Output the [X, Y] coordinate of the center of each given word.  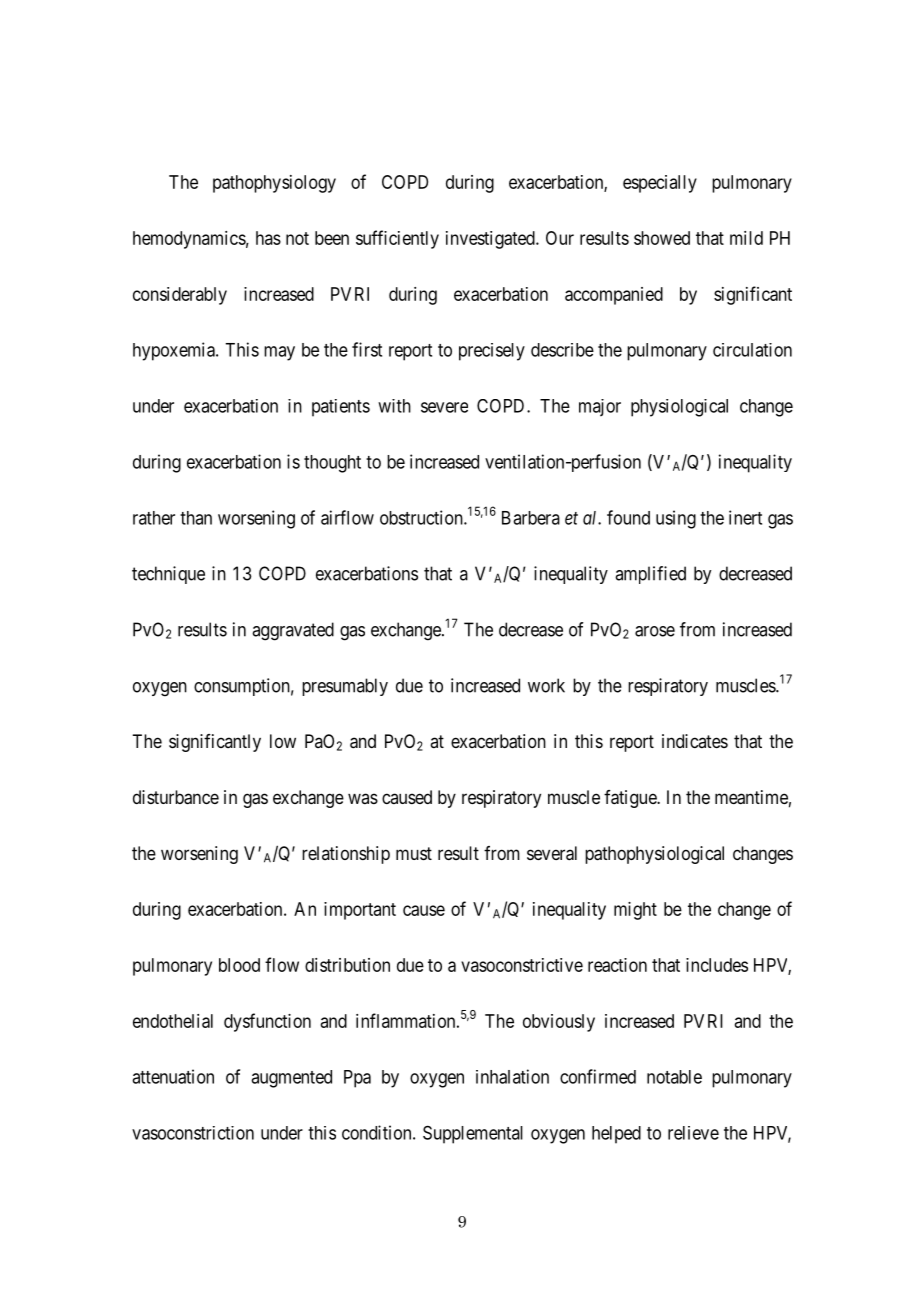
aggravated [293, 631]
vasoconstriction [193, 1133]
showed [662, 238]
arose [655, 631]
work [546, 685]
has [268, 238]
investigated [491, 240]
